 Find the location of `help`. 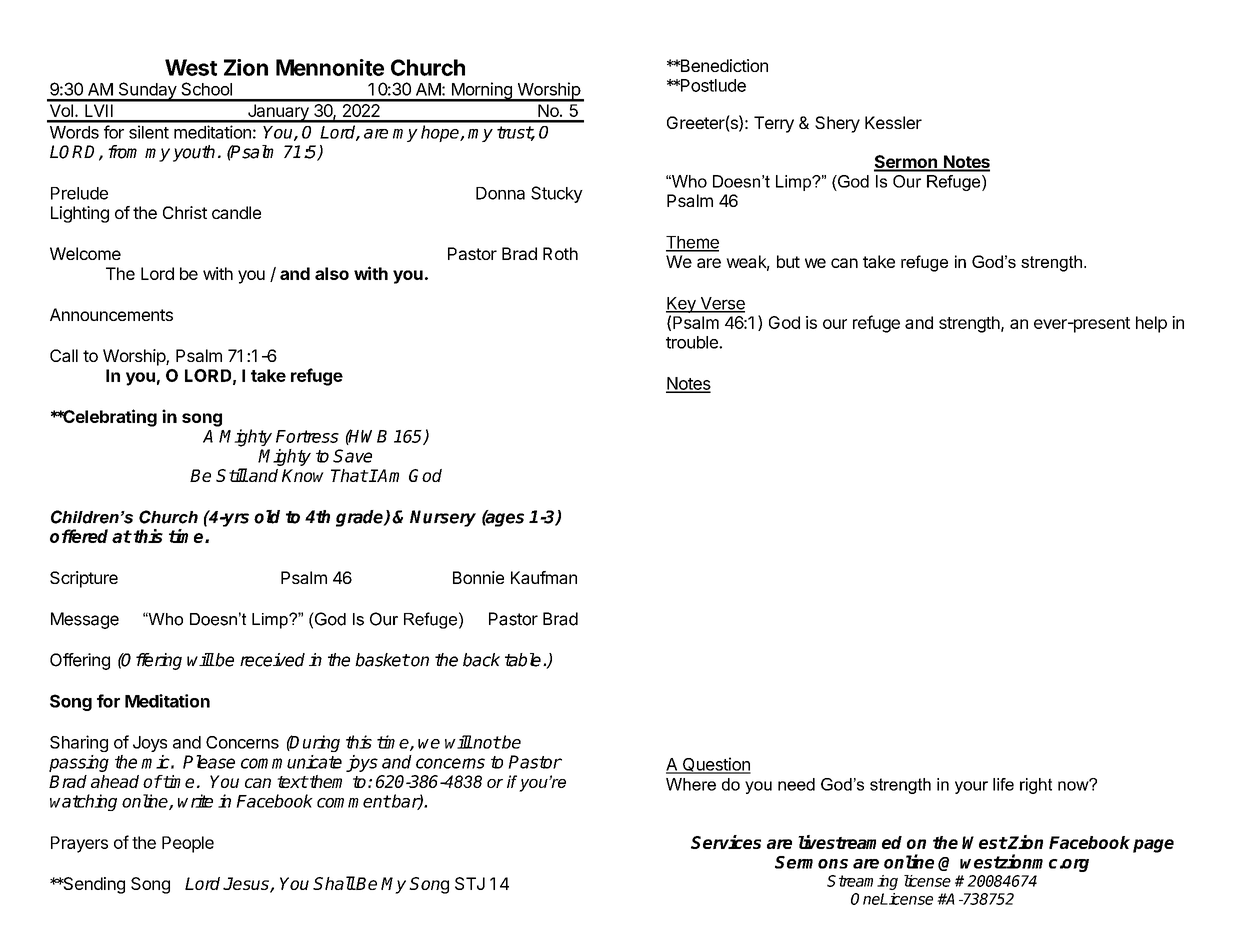

help is located at coordinates (1151, 324).
